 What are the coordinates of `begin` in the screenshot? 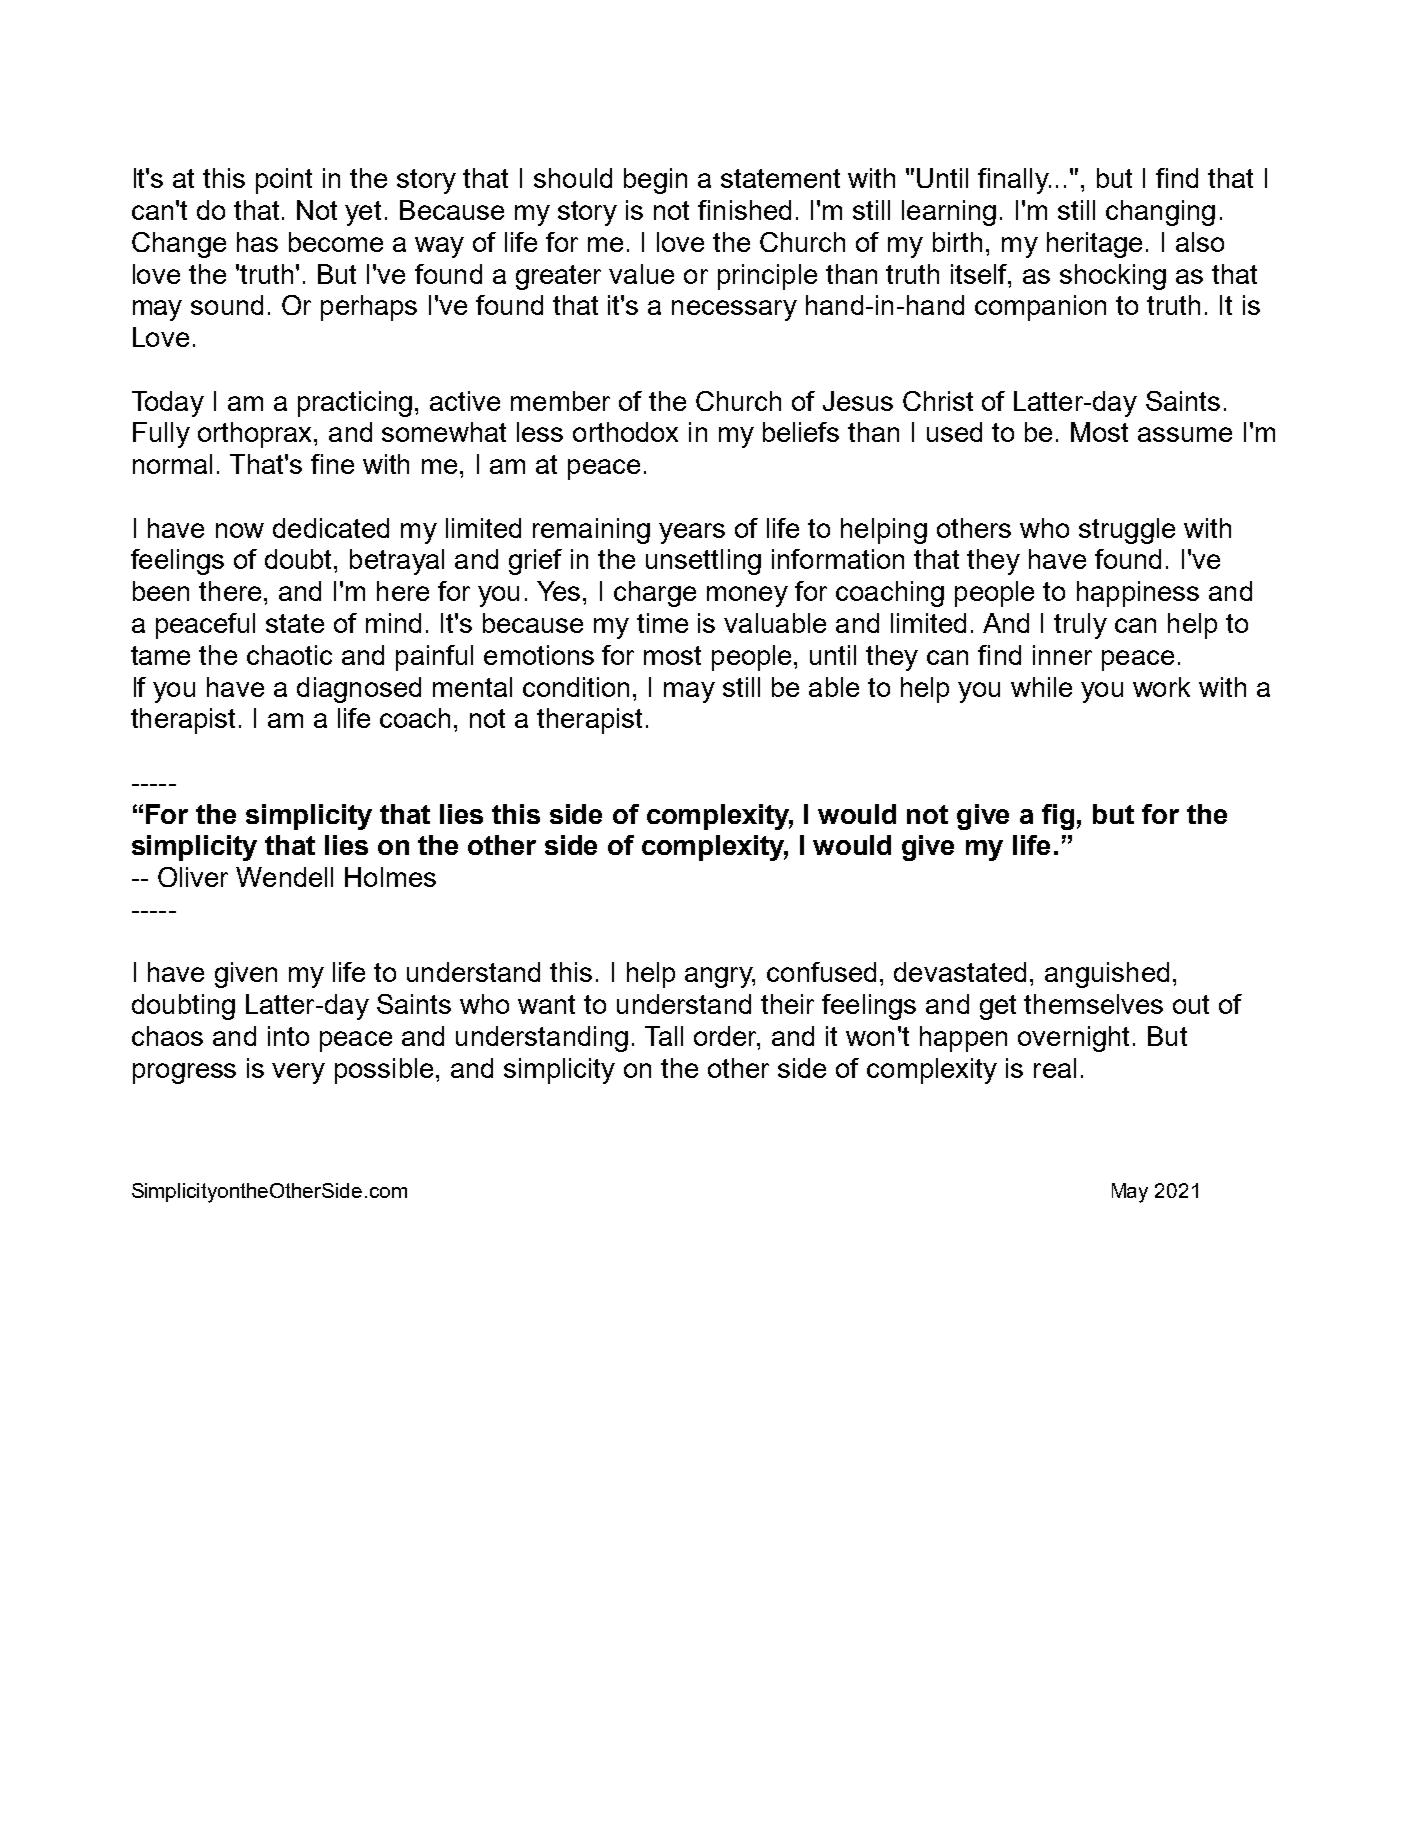 It's located at (655, 181).
